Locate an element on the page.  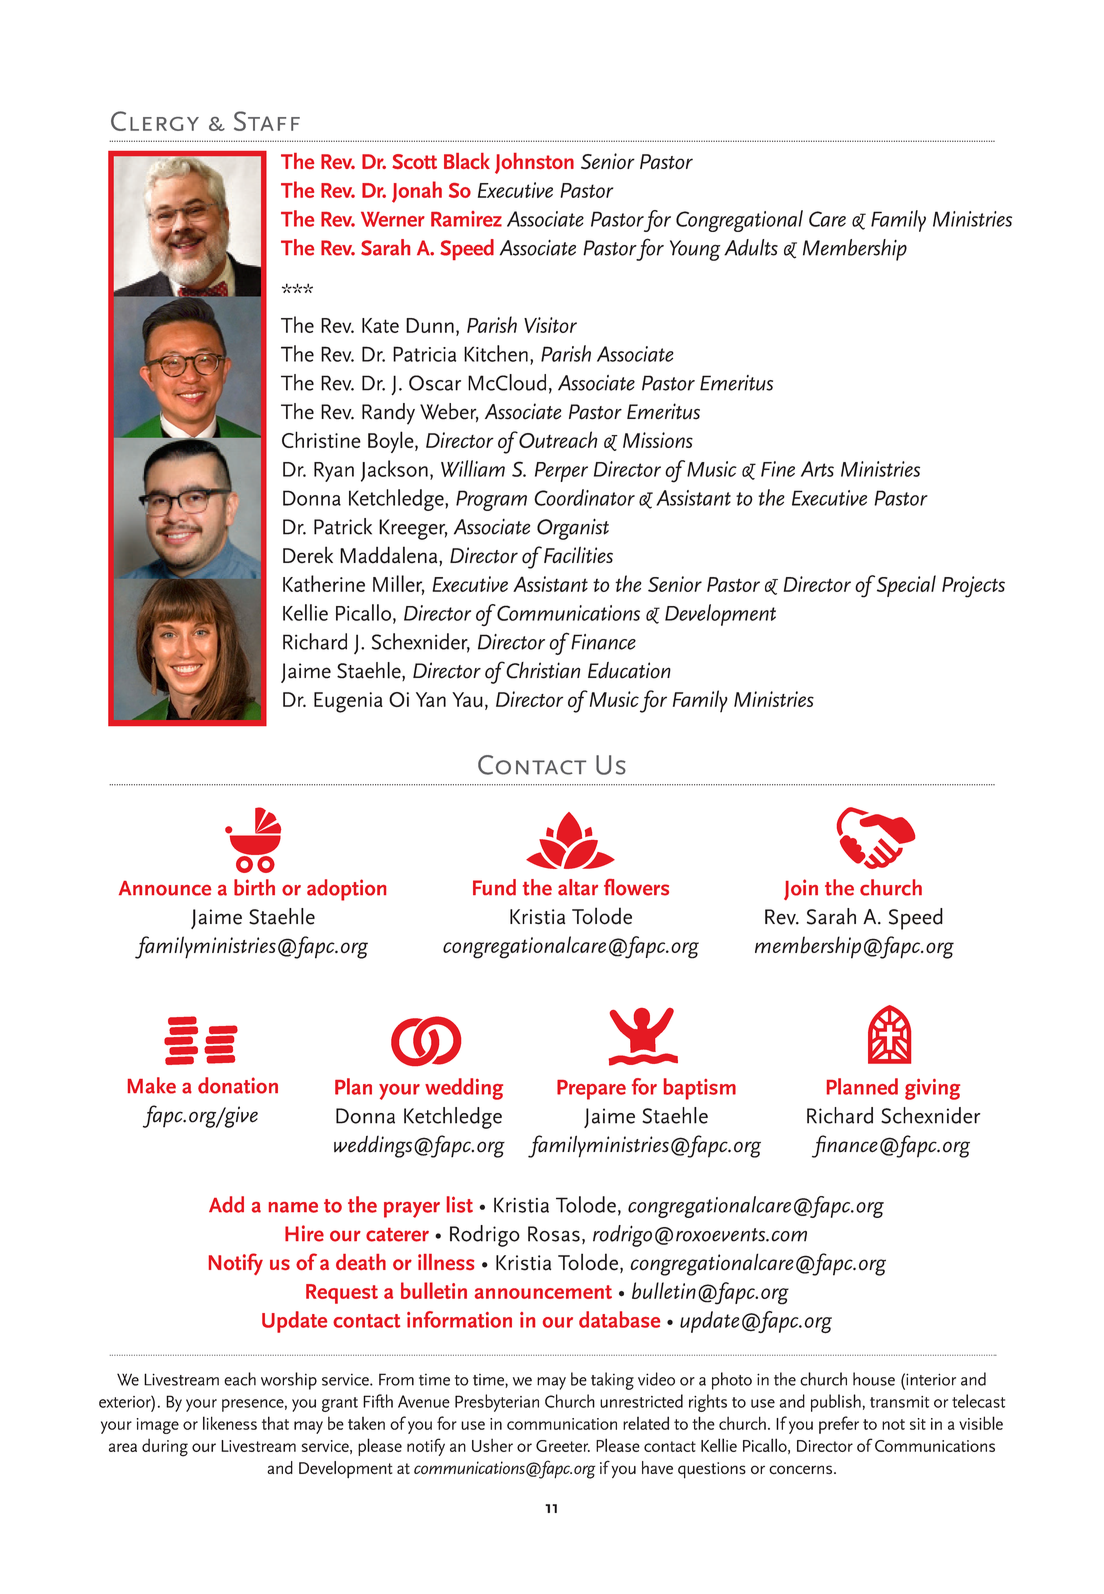
Greeter is located at coordinates (563, 1446).
